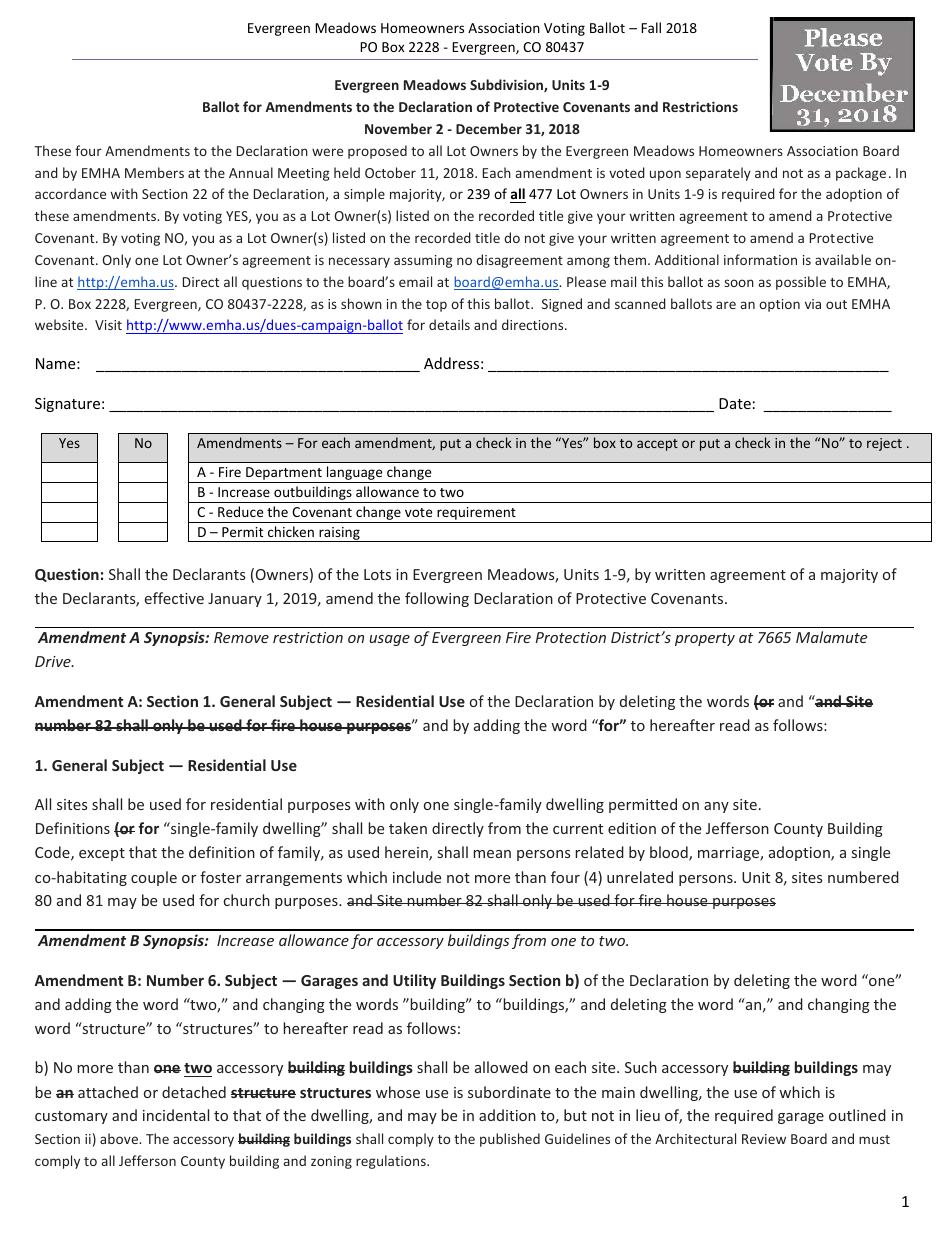 The height and width of the document is (1233, 952). Describe the element at coordinates (176, 1115) in the document. I see `incidental` at that location.
